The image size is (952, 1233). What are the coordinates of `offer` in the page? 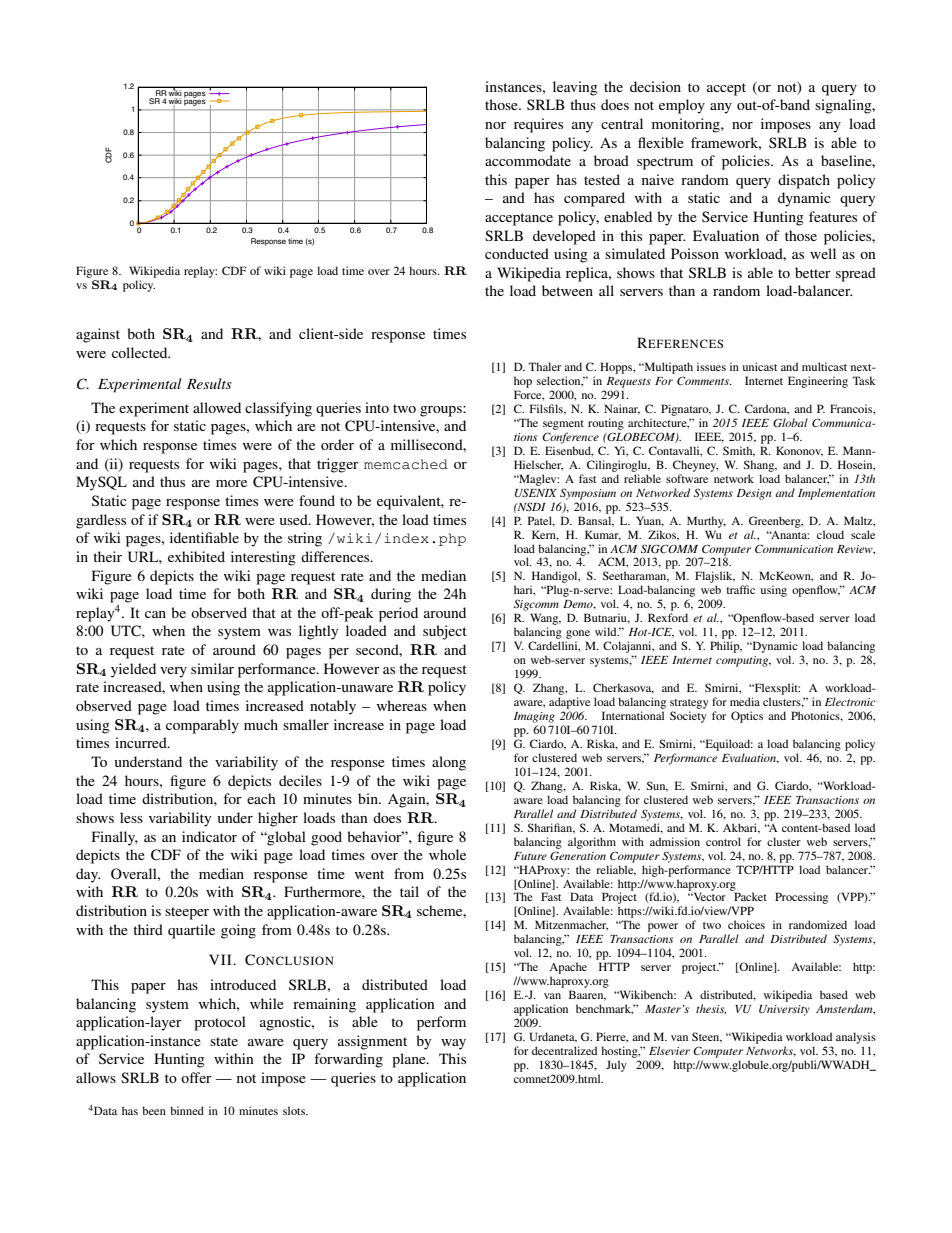 It's located at (196, 1077).
